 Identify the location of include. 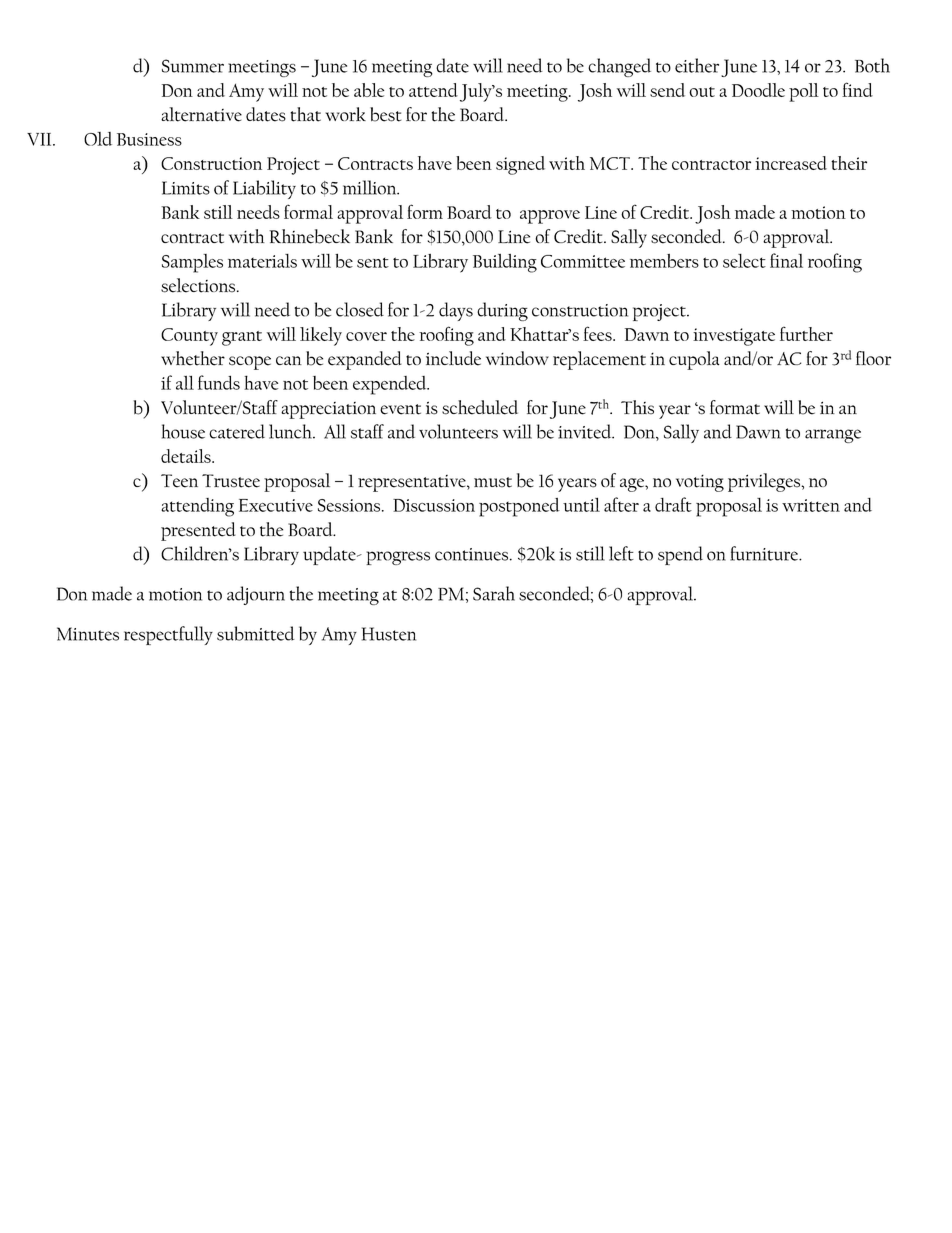
(453, 358).
